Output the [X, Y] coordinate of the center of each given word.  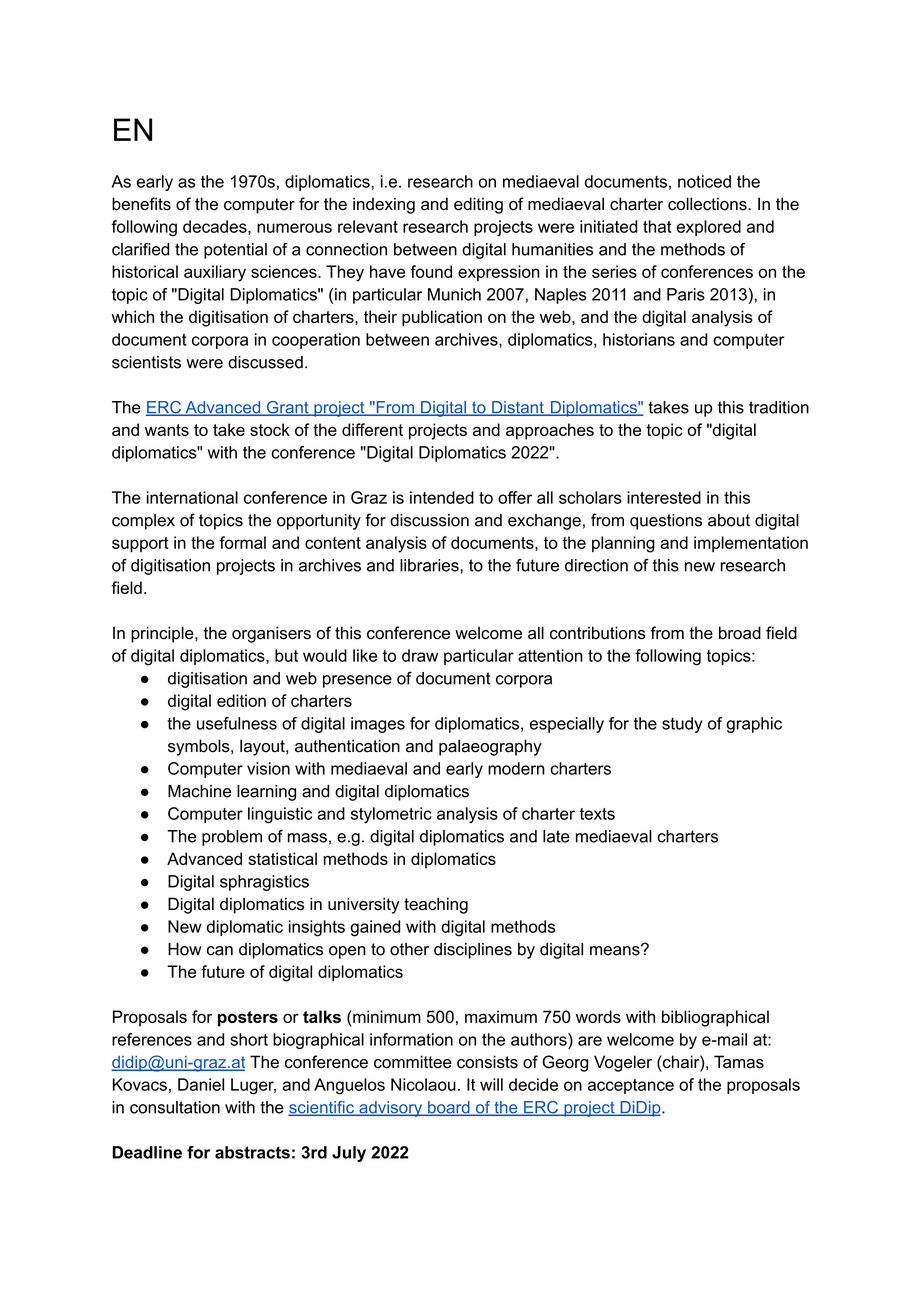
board [449, 1108]
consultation [175, 1107]
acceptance [631, 1086]
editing [478, 205]
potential [235, 251]
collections [708, 204]
